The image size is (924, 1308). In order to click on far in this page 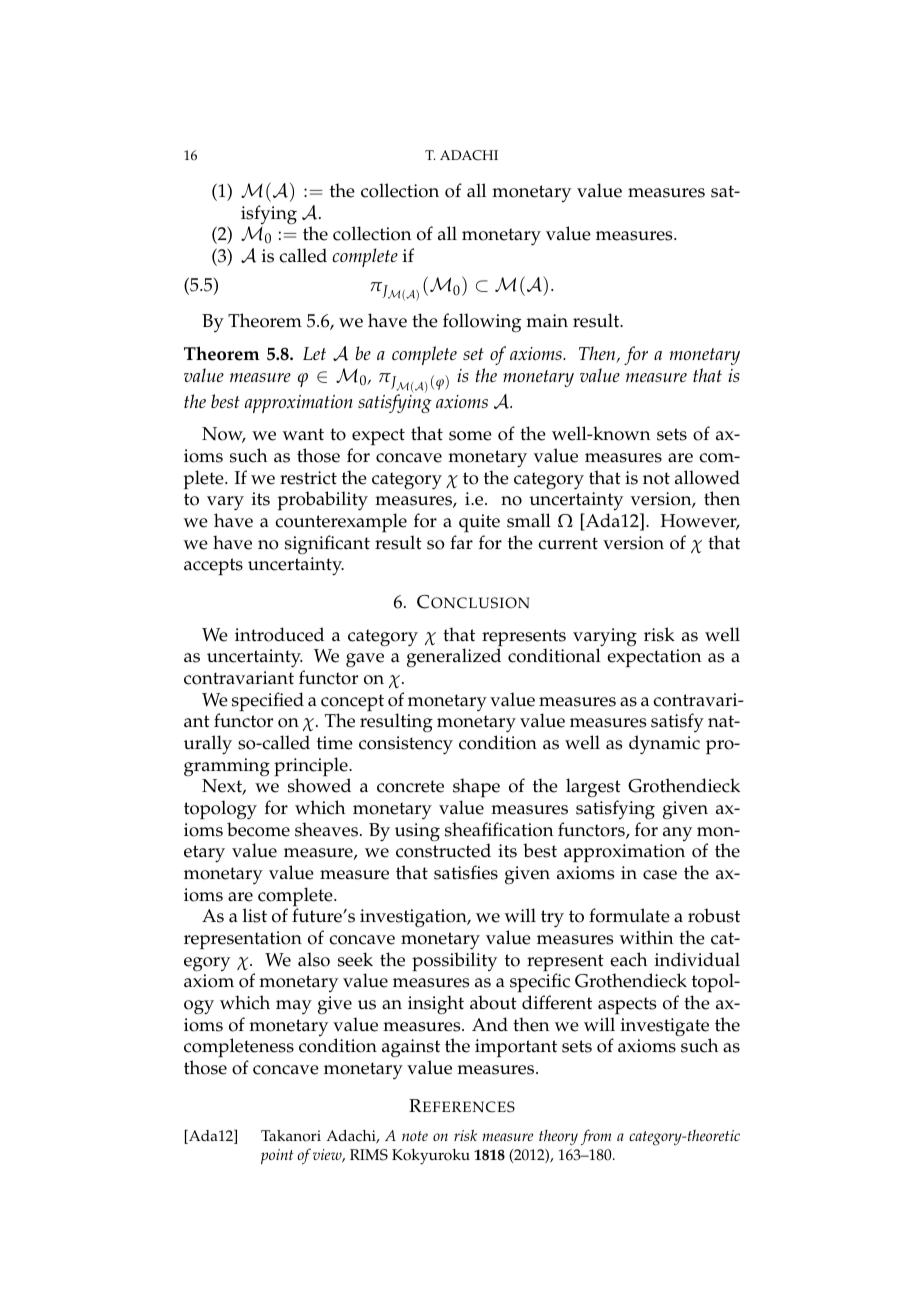, I will do `click(461, 542)`.
